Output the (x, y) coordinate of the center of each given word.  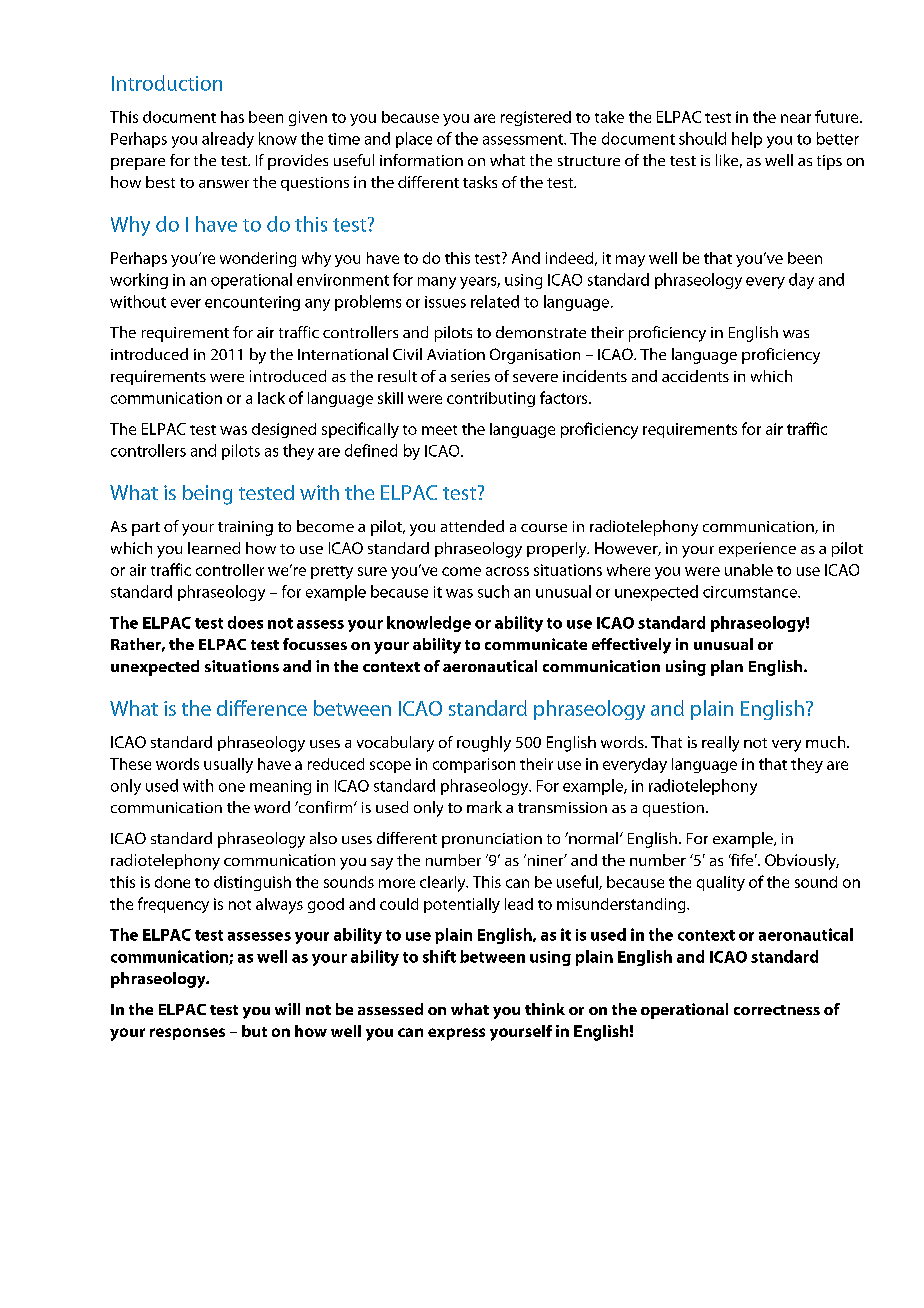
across (507, 571)
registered (536, 118)
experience (757, 549)
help (747, 140)
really (720, 744)
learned (214, 548)
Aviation (456, 354)
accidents (695, 376)
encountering (252, 303)
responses (187, 1034)
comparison (474, 765)
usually (228, 765)
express (456, 1034)
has (232, 117)
